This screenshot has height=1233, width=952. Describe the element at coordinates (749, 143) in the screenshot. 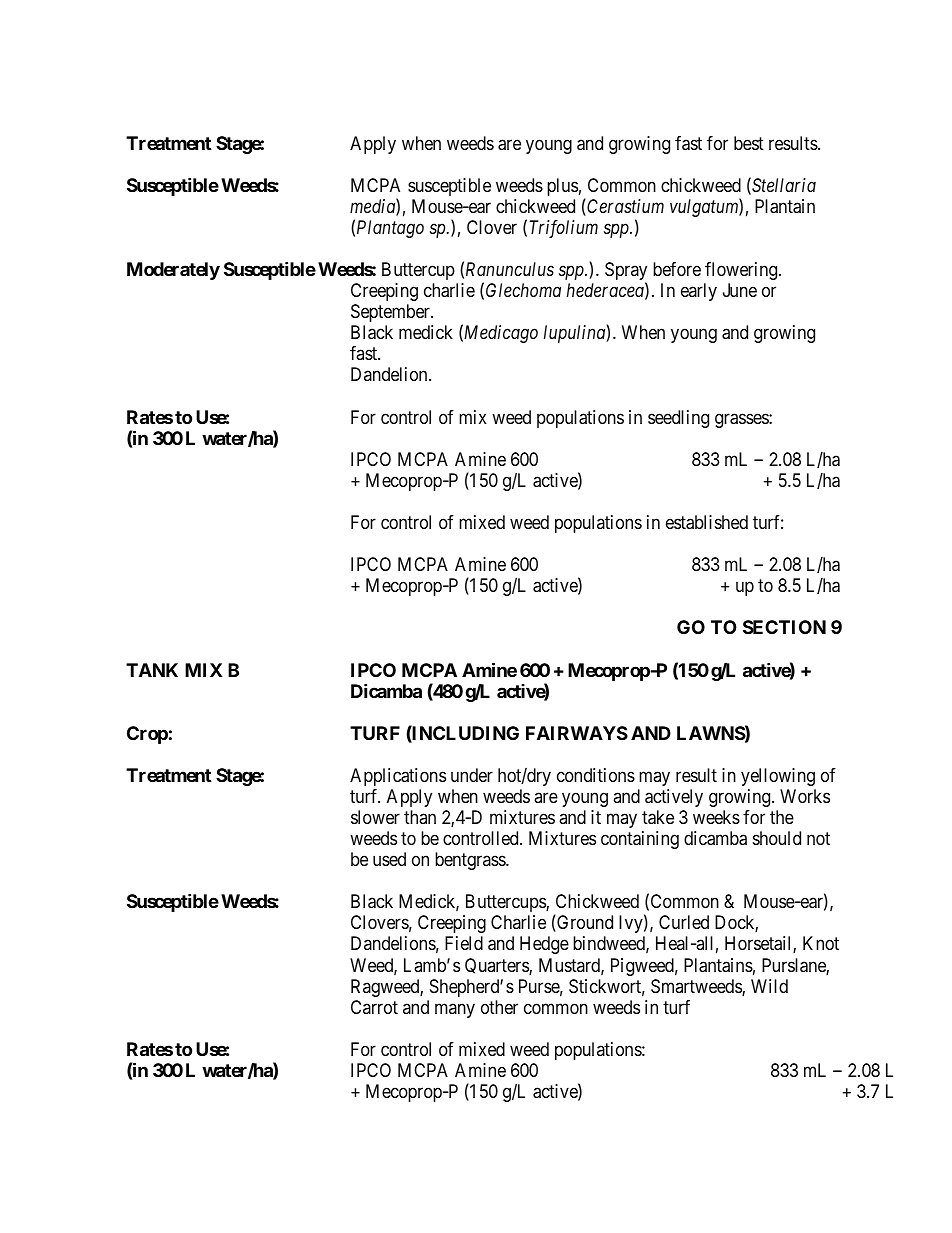

I see `best` at that location.
